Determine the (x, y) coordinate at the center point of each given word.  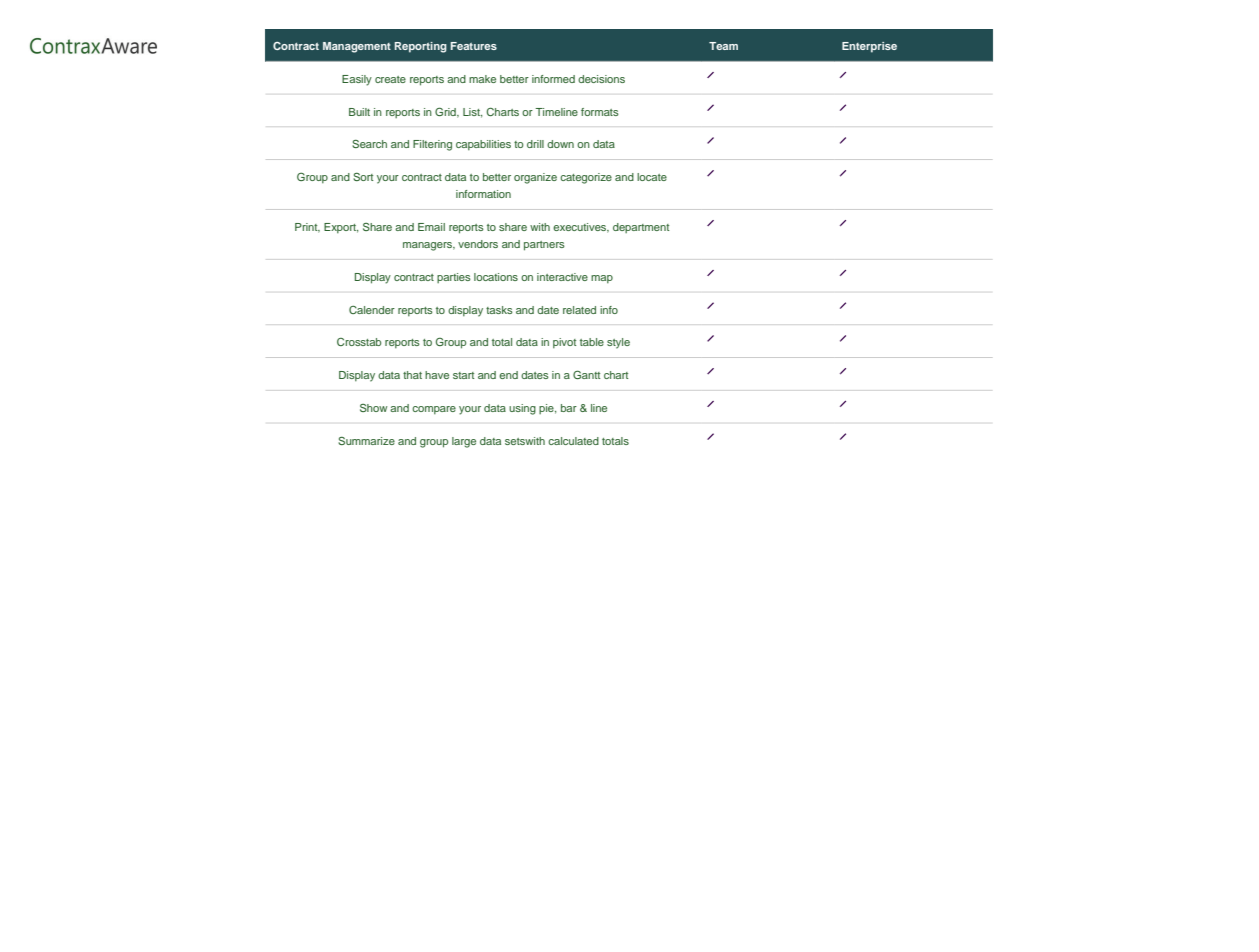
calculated (573, 441)
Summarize (366, 441)
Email (431, 227)
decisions (601, 79)
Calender (372, 310)
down (560, 144)
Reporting (421, 47)
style (618, 343)
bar (569, 408)
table (592, 342)
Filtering (432, 145)
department (641, 228)
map (602, 279)
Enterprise (869, 47)
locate (652, 177)
